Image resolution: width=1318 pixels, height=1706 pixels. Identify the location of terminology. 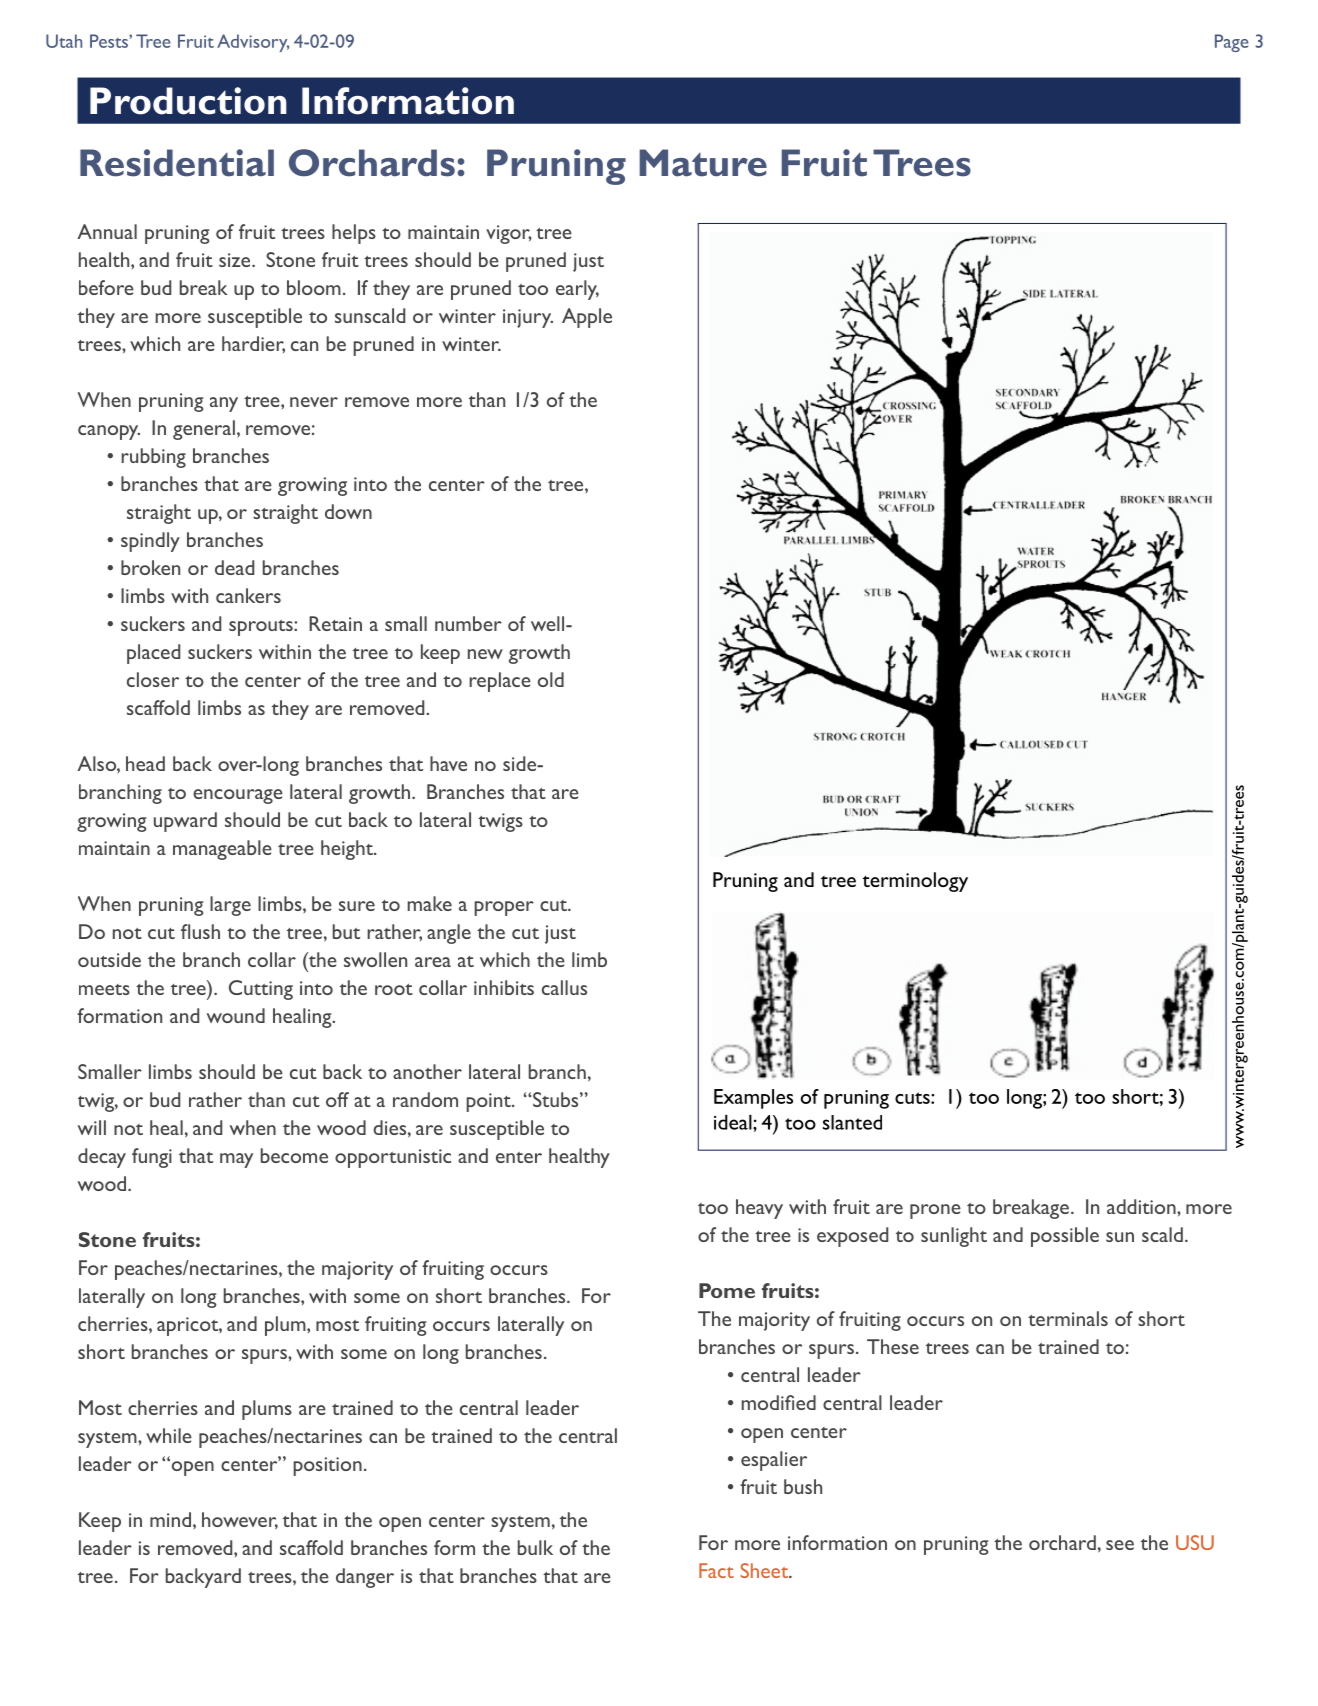
(915, 882).
